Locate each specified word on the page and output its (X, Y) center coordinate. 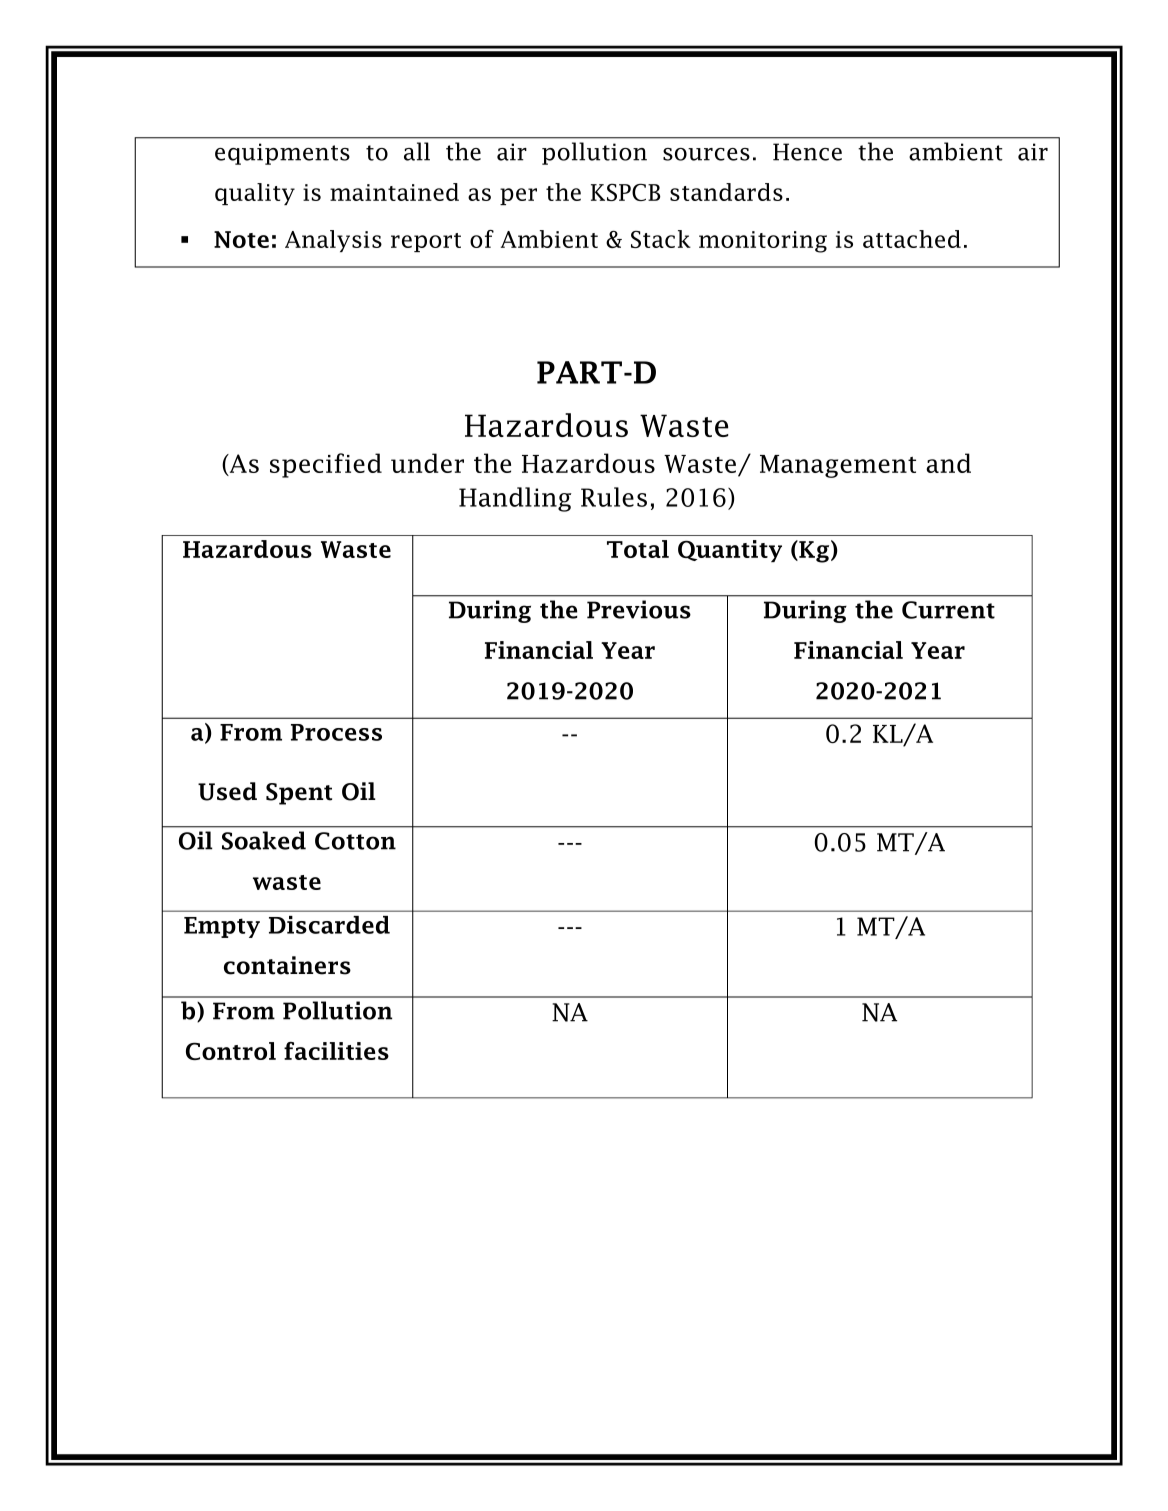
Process (336, 732)
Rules (614, 497)
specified (326, 465)
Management (838, 466)
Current (948, 610)
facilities (336, 1051)
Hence (807, 152)
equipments (282, 154)
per (518, 196)
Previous (639, 609)
